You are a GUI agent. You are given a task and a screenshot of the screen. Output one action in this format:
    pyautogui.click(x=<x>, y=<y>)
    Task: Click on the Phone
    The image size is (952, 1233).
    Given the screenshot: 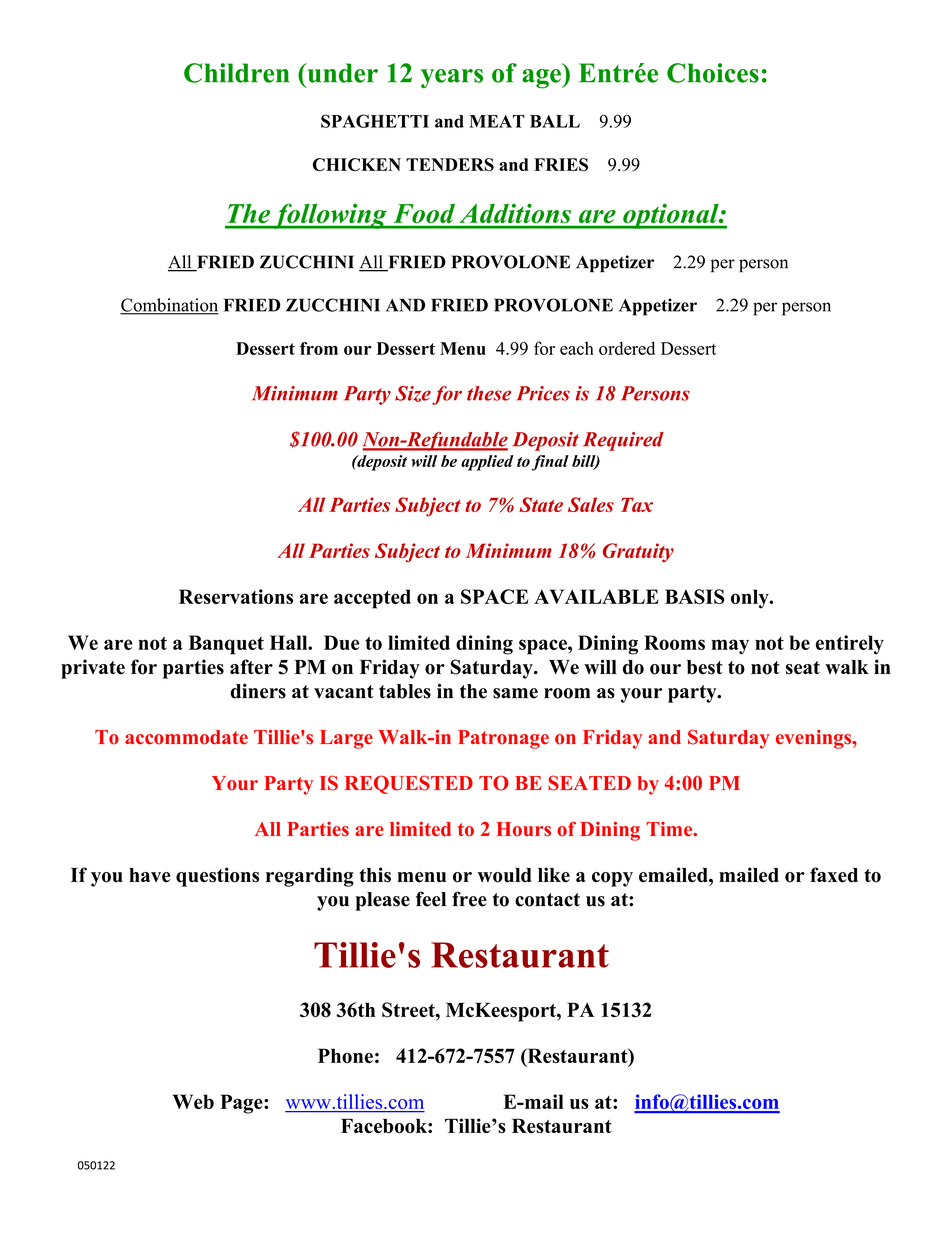 What is the action you would take?
    pyautogui.click(x=345, y=1055)
